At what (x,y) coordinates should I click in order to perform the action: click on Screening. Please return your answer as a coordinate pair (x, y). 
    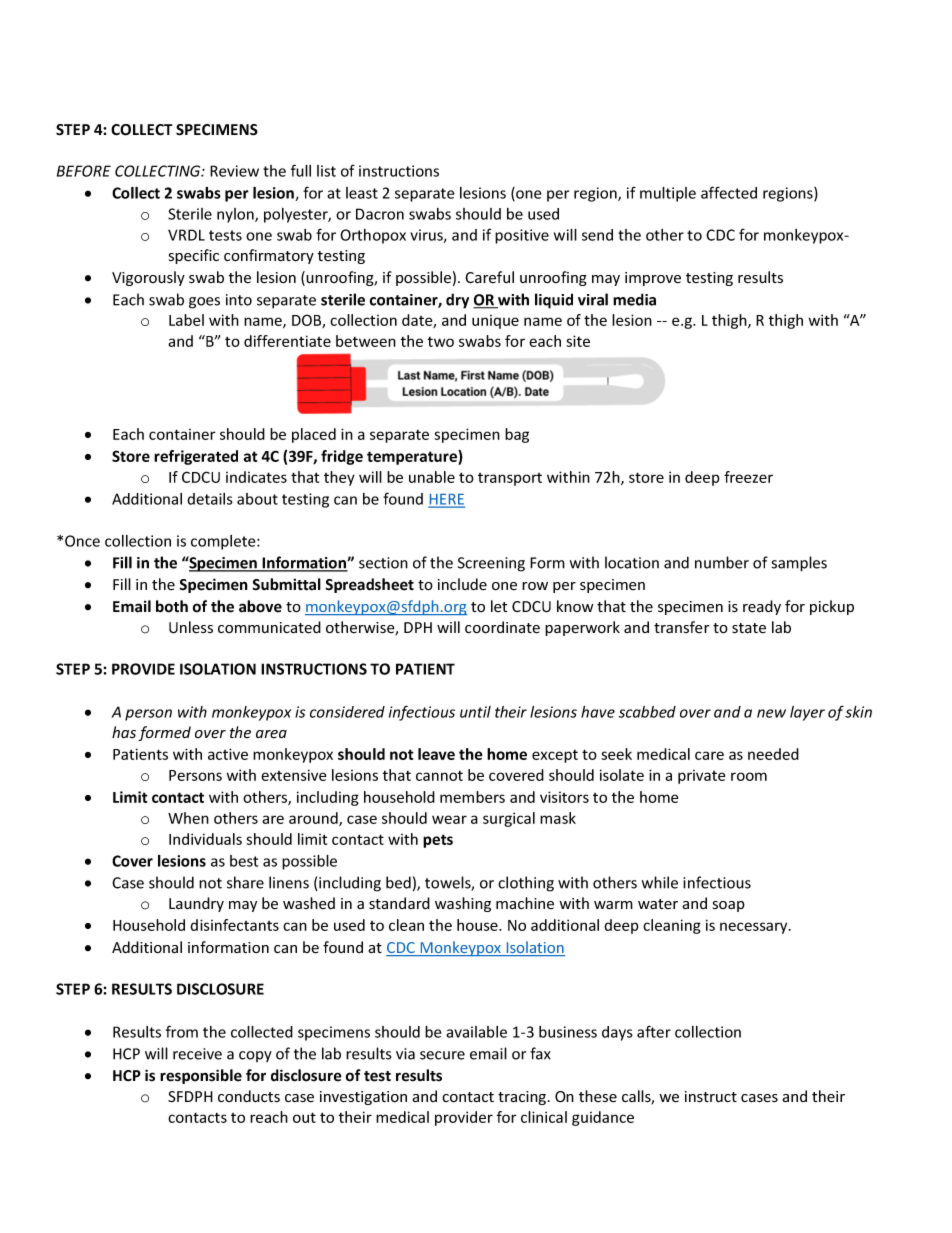
    Looking at the image, I should click on (491, 564).
